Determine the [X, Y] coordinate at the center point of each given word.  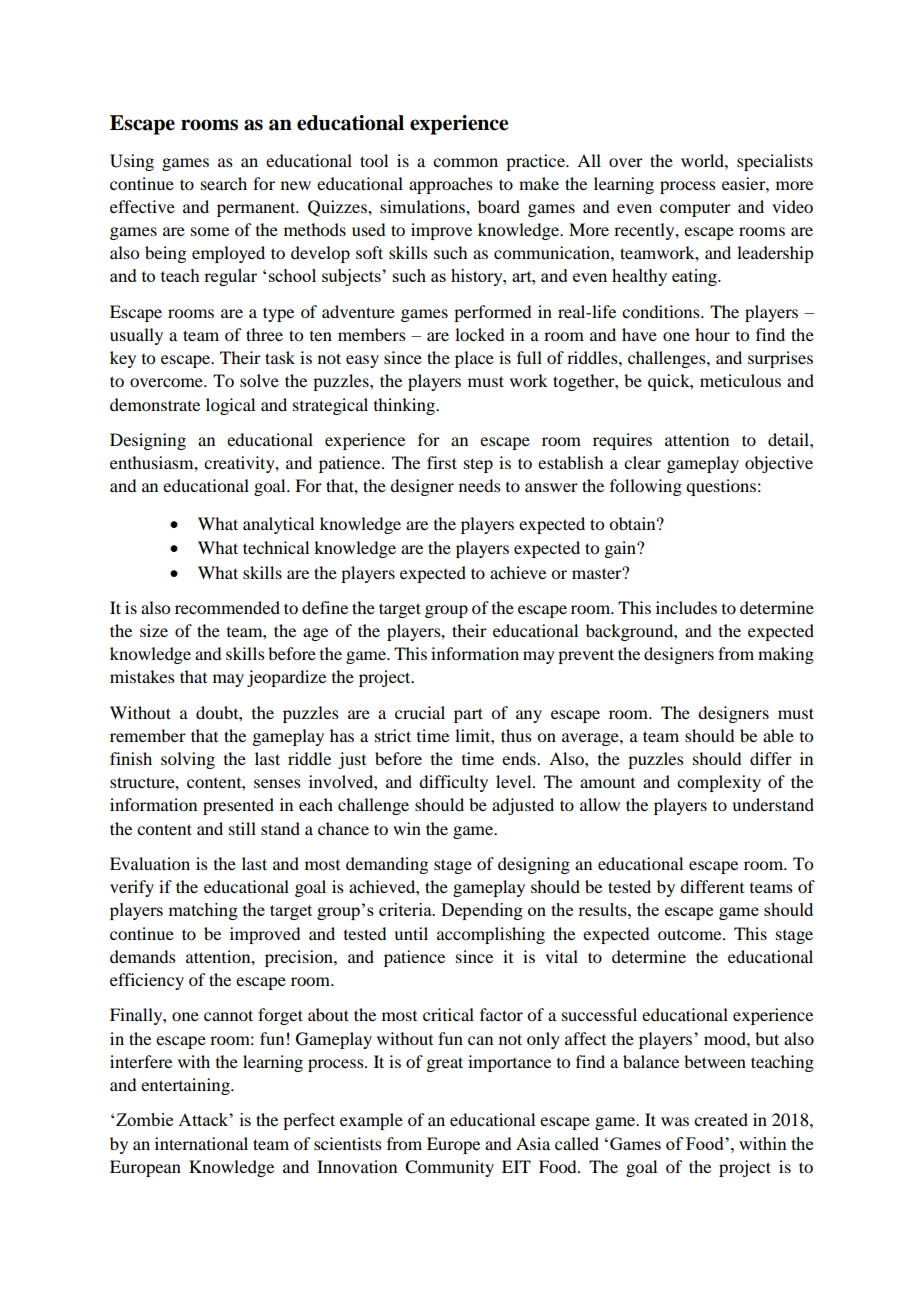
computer [695, 209]
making [786, 655]
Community [449, 1168]
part [468, 715]
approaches [451, 185]
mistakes [142, 676]
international [201, 1143]
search [224, 183]
